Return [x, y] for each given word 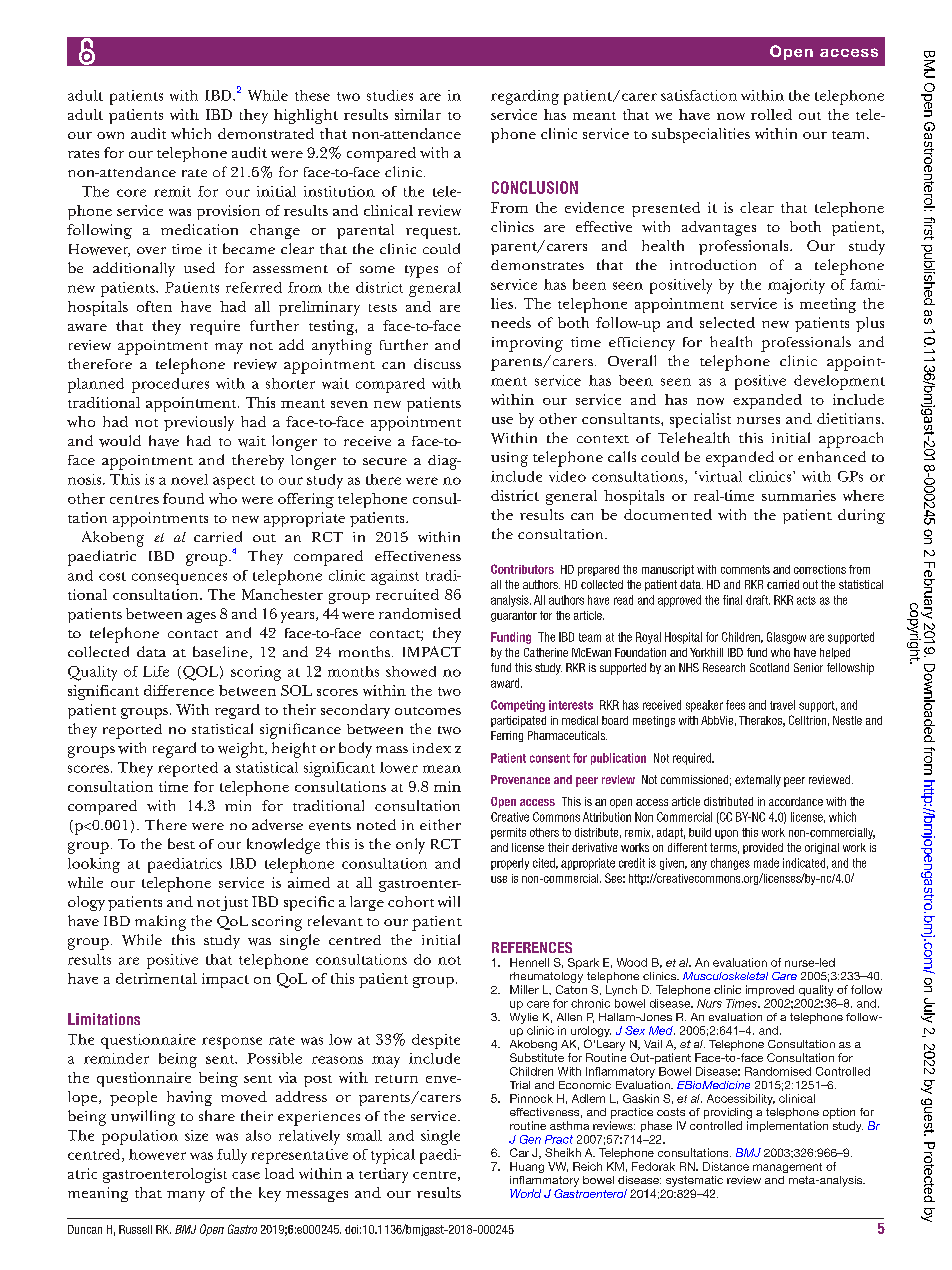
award [506, 683]
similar [418, 114]
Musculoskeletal [725, 976]
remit [172, 191]
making [160, 923]
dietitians [850, 418]
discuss [437, 363]
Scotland [769, 667]
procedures [170, 385]
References [532, 947]
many [186, 1196]
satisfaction [699, 95]
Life [156, 671]
